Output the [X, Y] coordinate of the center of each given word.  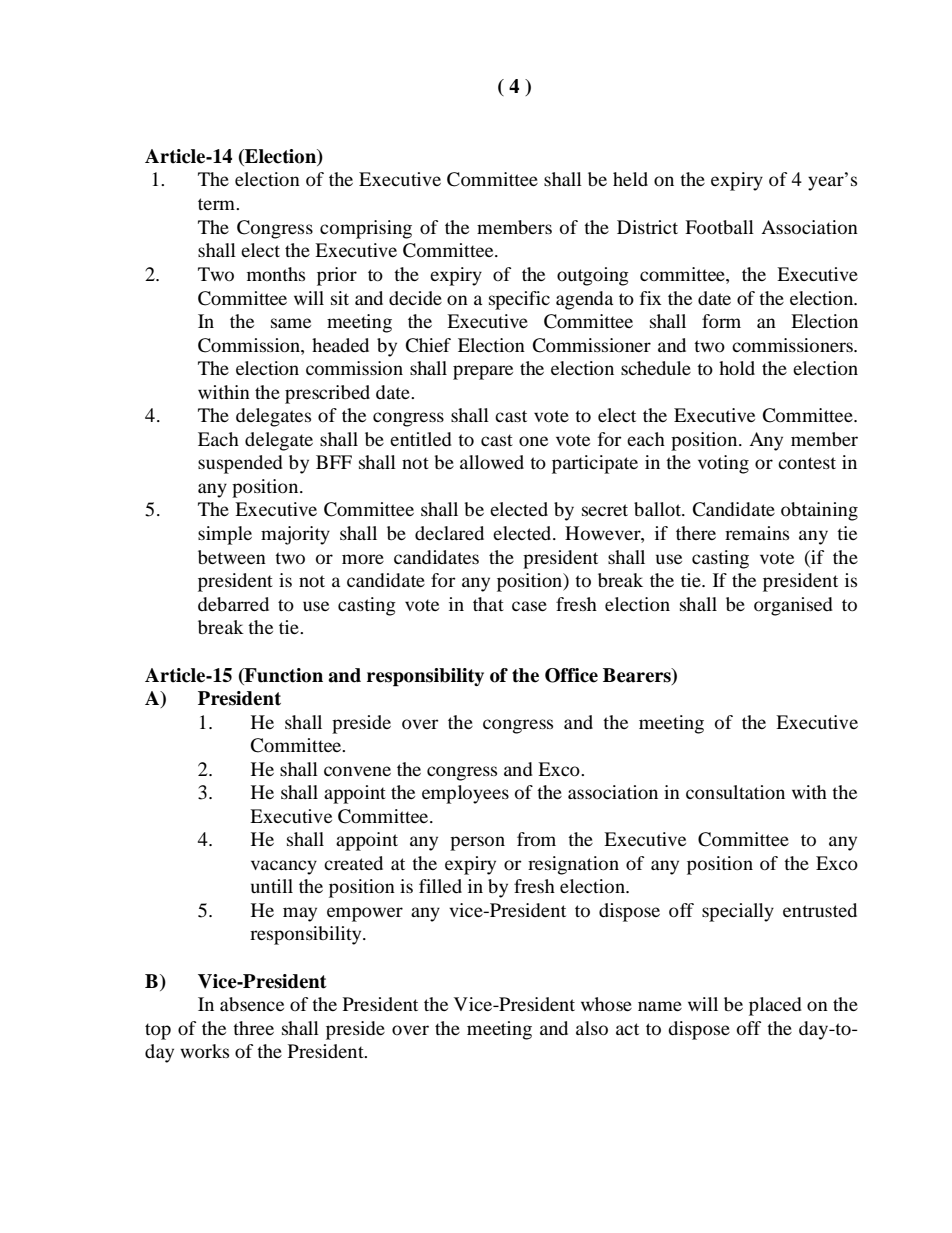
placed [775, 1006]
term [217, 204]
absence [252, 1004]
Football [719, 227]
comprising [366, 229]
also [592, 1028]
